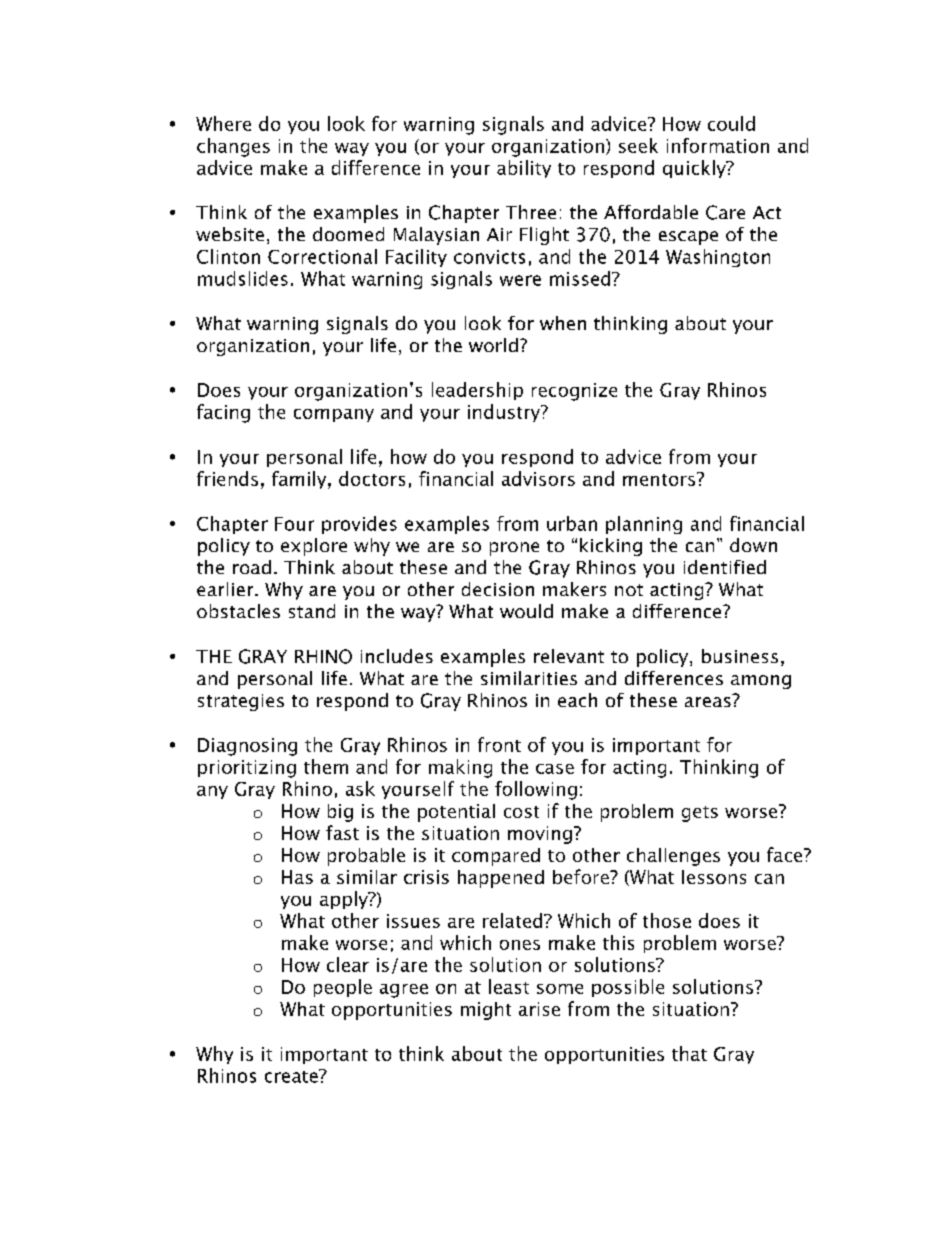 The width and height of the page is (952, 1233). I want to click on stand, so click(312, 611).
